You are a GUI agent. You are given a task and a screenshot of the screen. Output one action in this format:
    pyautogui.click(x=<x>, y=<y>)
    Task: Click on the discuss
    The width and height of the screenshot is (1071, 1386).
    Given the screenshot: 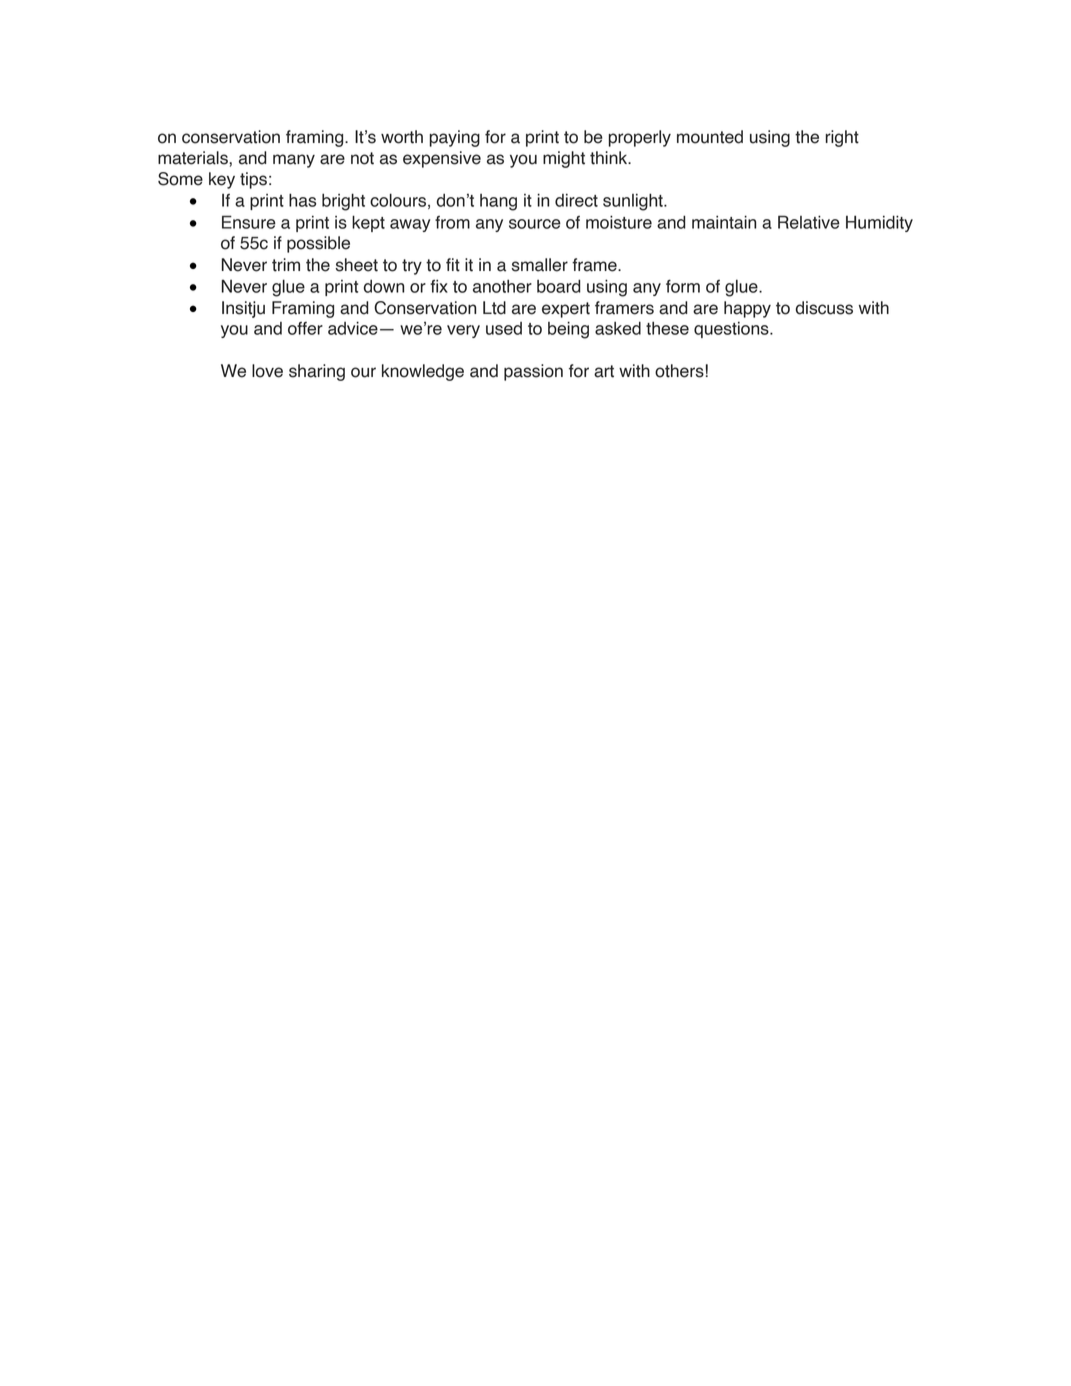 What is the action you would take?
    pyautogui.click(x=824, y=308)
